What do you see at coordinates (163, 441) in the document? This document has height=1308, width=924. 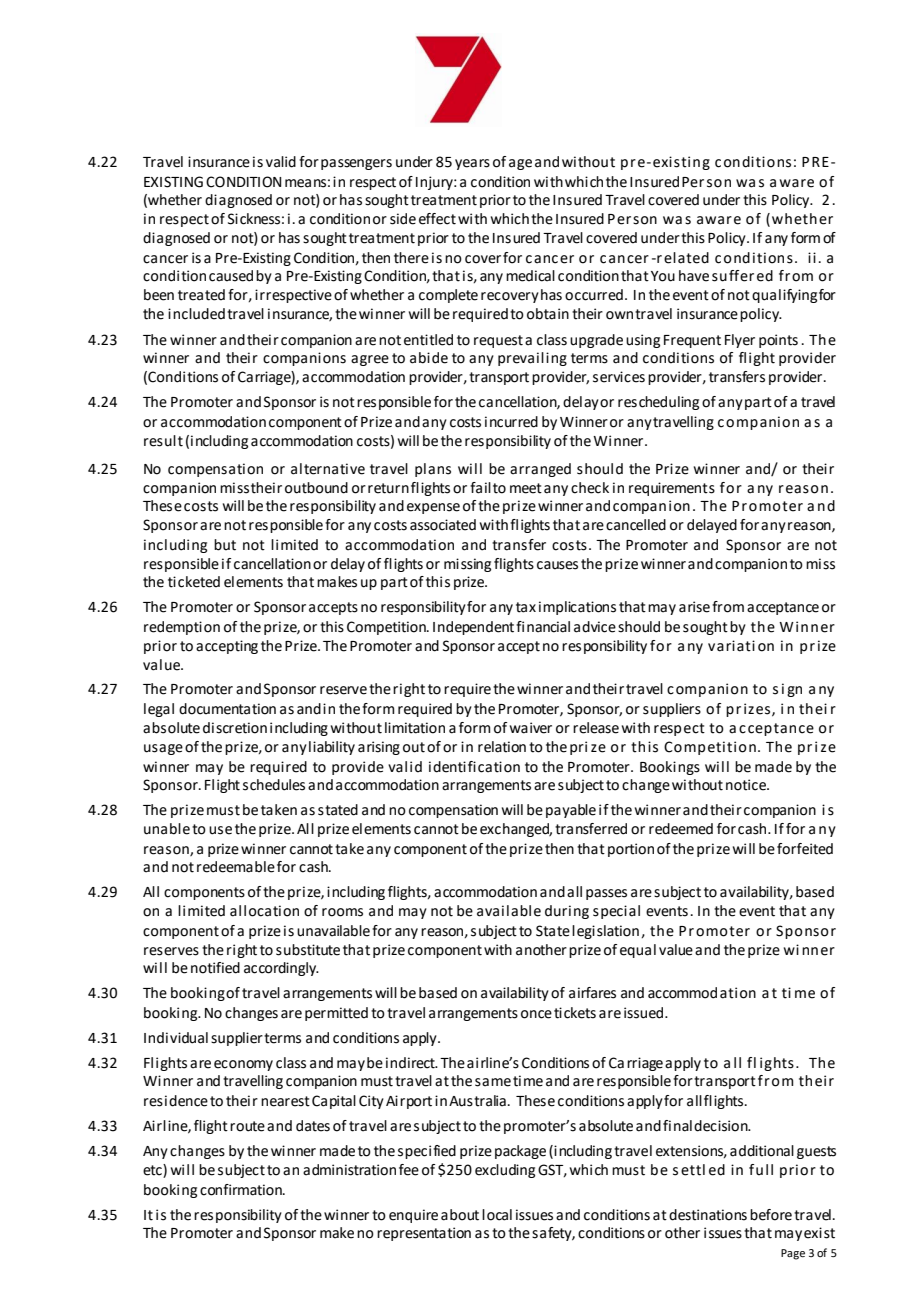 I see `result` at bounding box center [163, 441].
